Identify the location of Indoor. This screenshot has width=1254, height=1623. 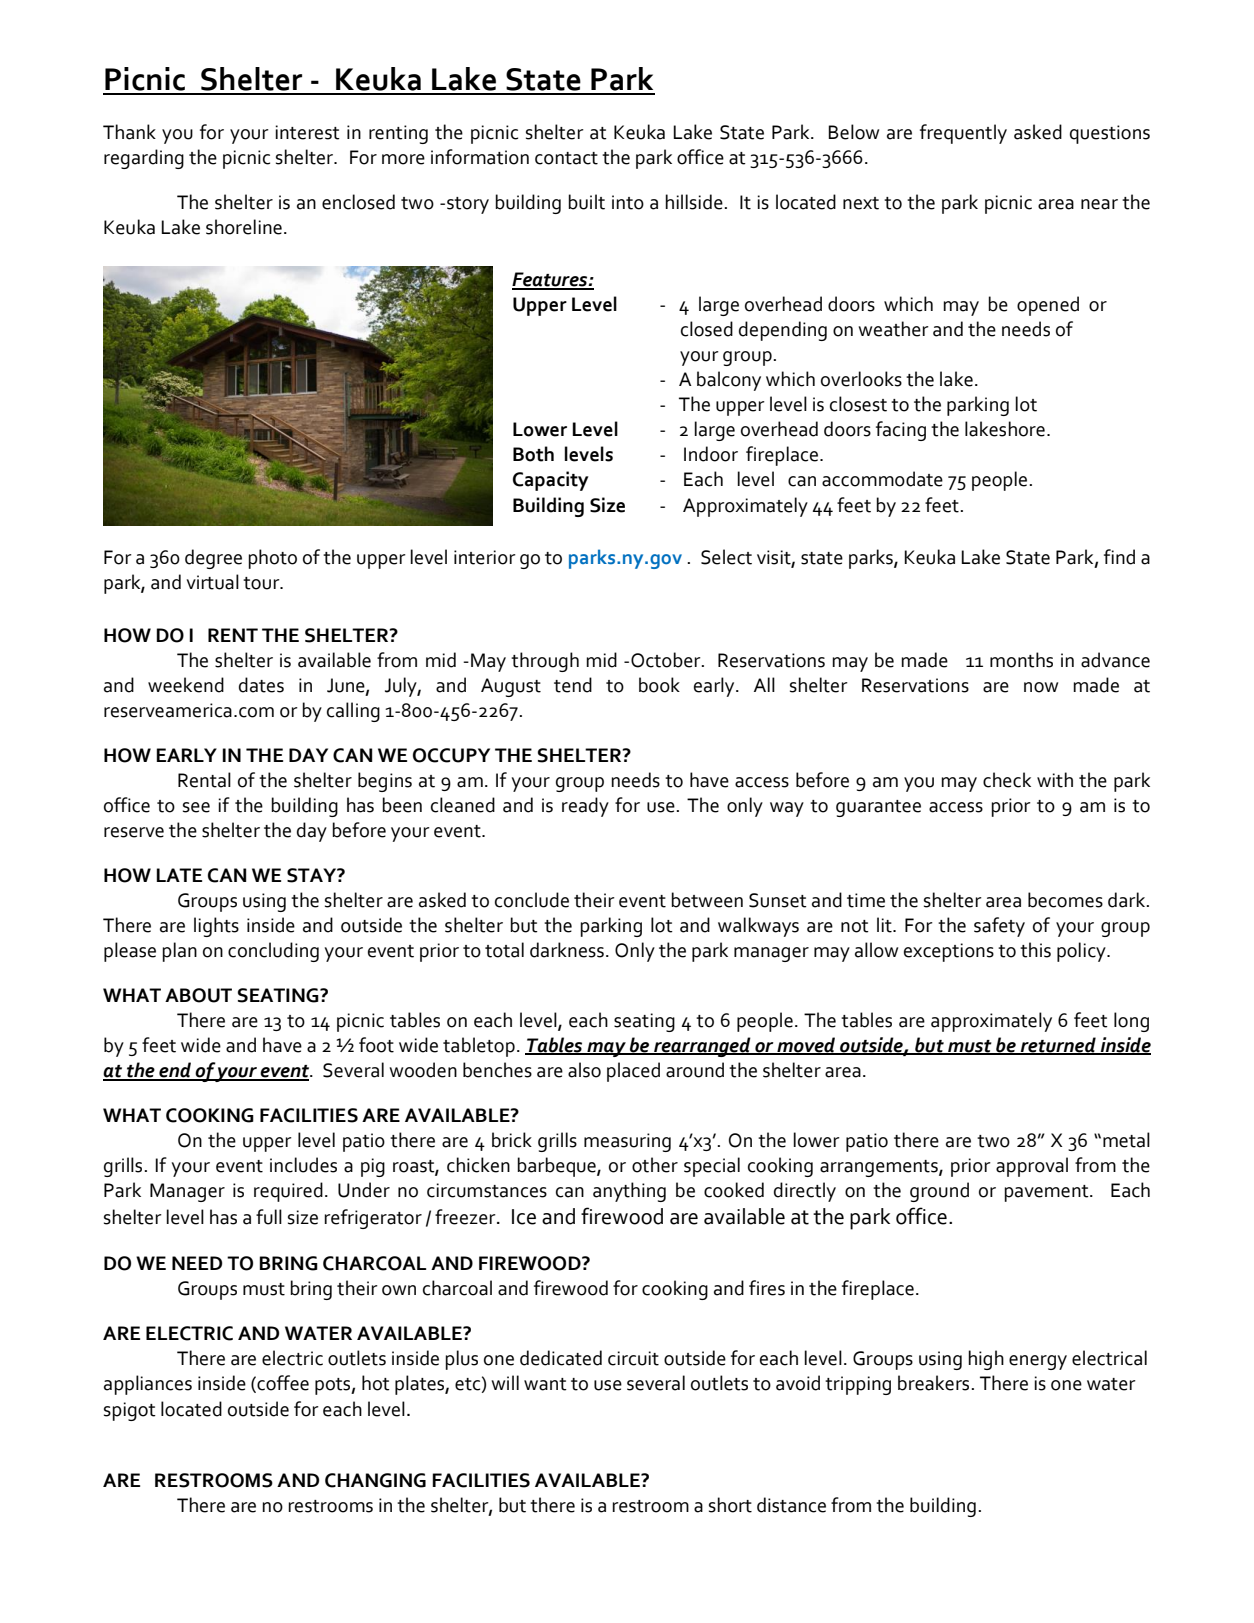
(711, 454).
